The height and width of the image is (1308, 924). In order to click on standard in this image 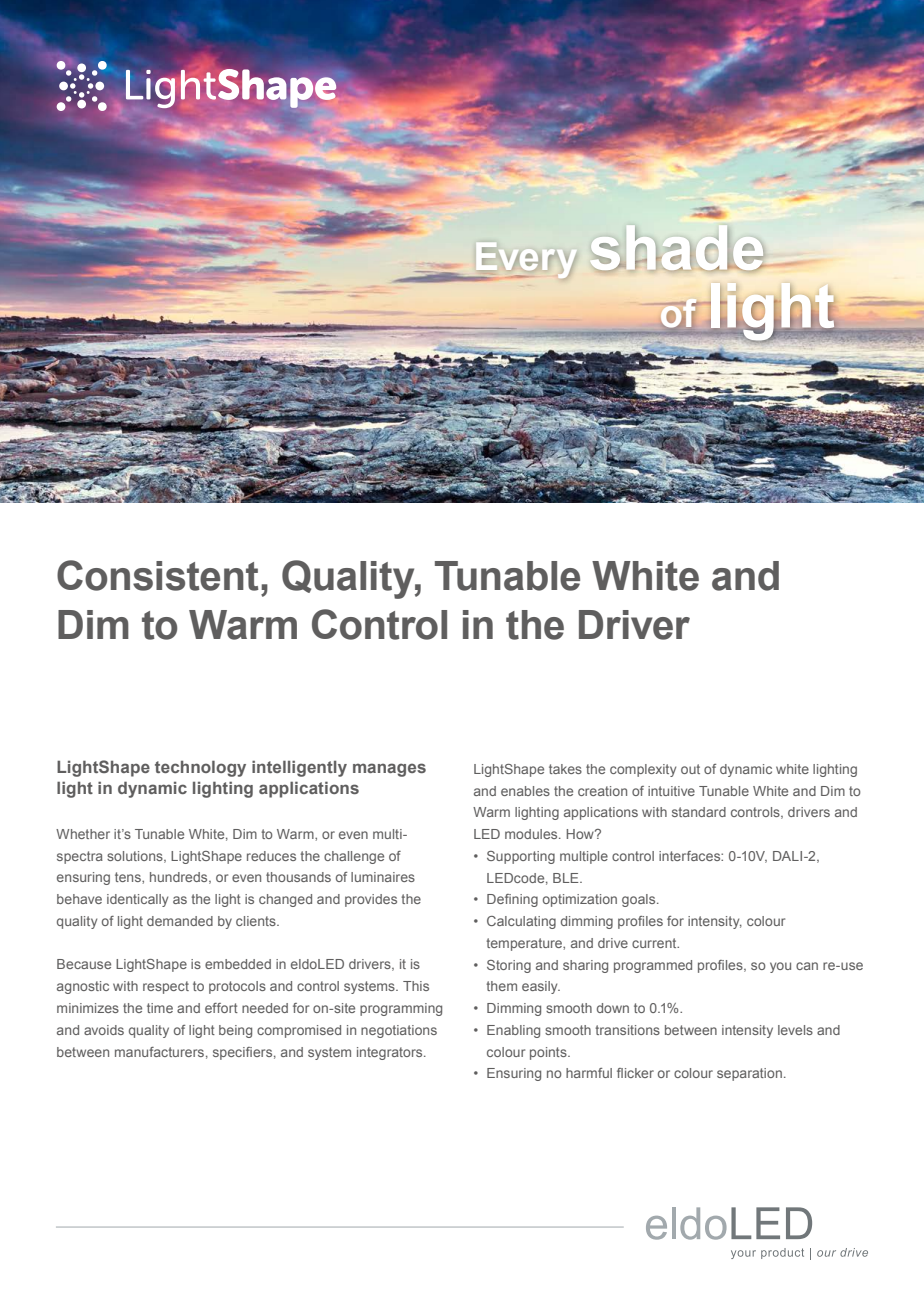, I will do `click(699, 812)`.
